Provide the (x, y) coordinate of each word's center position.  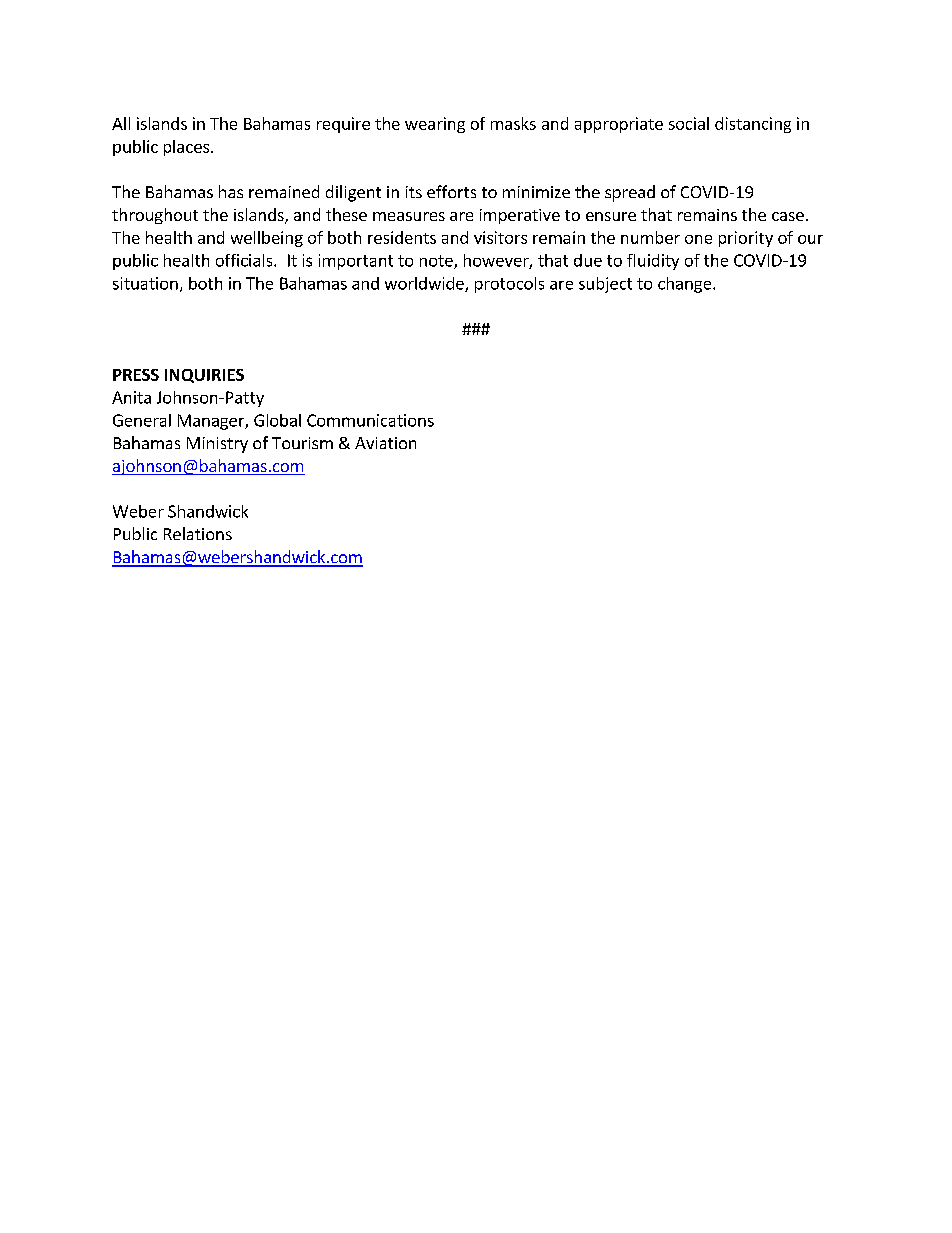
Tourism (302, 443)
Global (277, 420)
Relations (198, 533)
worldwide (425, 284)
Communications (370, 420)
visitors (500, 237)
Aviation (385, 443)
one (698, 239)
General (142, 420)
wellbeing (267, 239)
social (689, 123)
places (186, 148)
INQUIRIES (204, 376)
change (686, 285)
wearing (435, 125)
